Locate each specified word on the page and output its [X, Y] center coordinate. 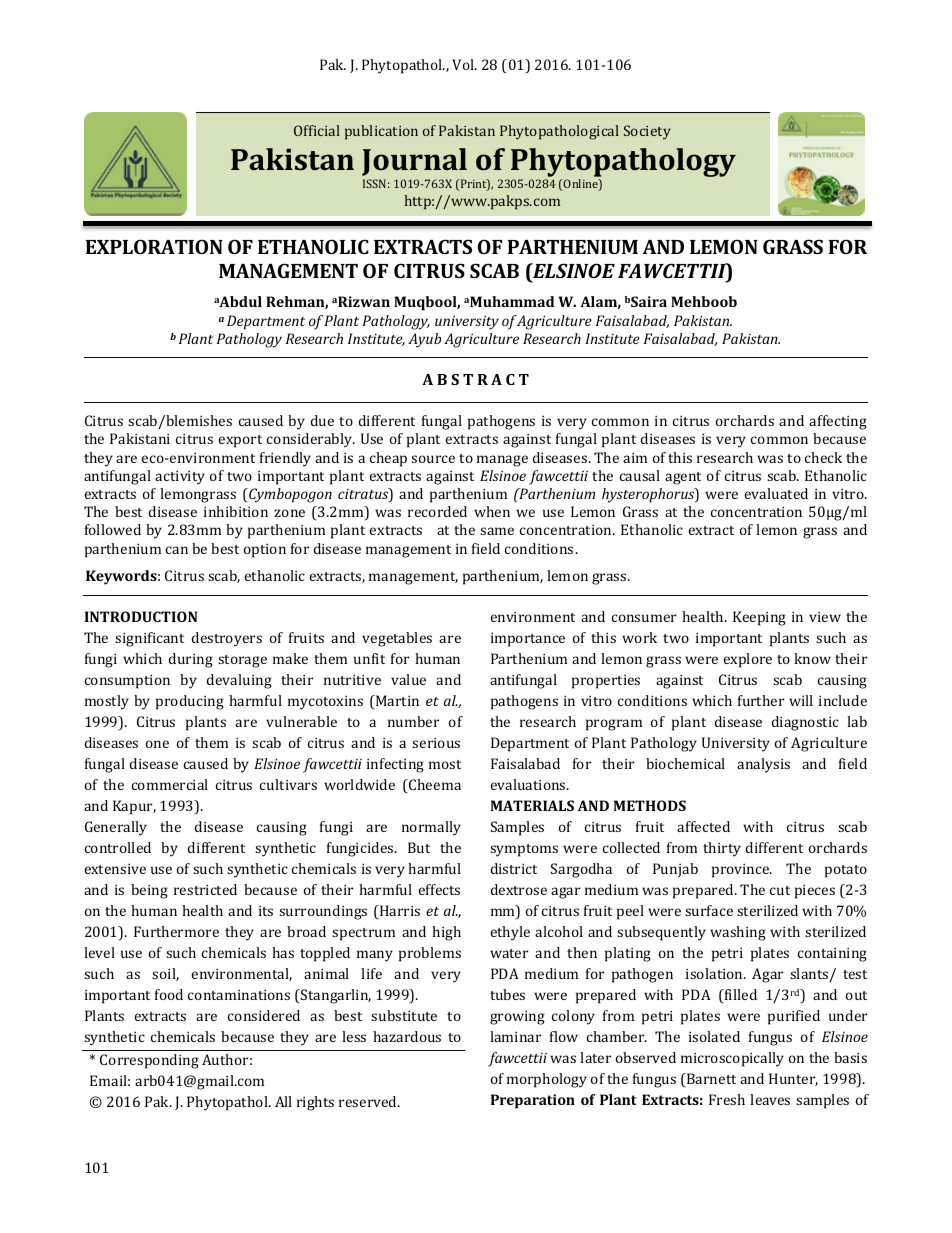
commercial [170, 784]
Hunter [793, 1079]
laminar [515, 1036]
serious [436, 743]
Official [317, 130]
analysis [763, 765]
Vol [464, 64]
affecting [838, 422]
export [240, 441]
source [433, 459]
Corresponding [149, 1061]
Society [647, 132]
